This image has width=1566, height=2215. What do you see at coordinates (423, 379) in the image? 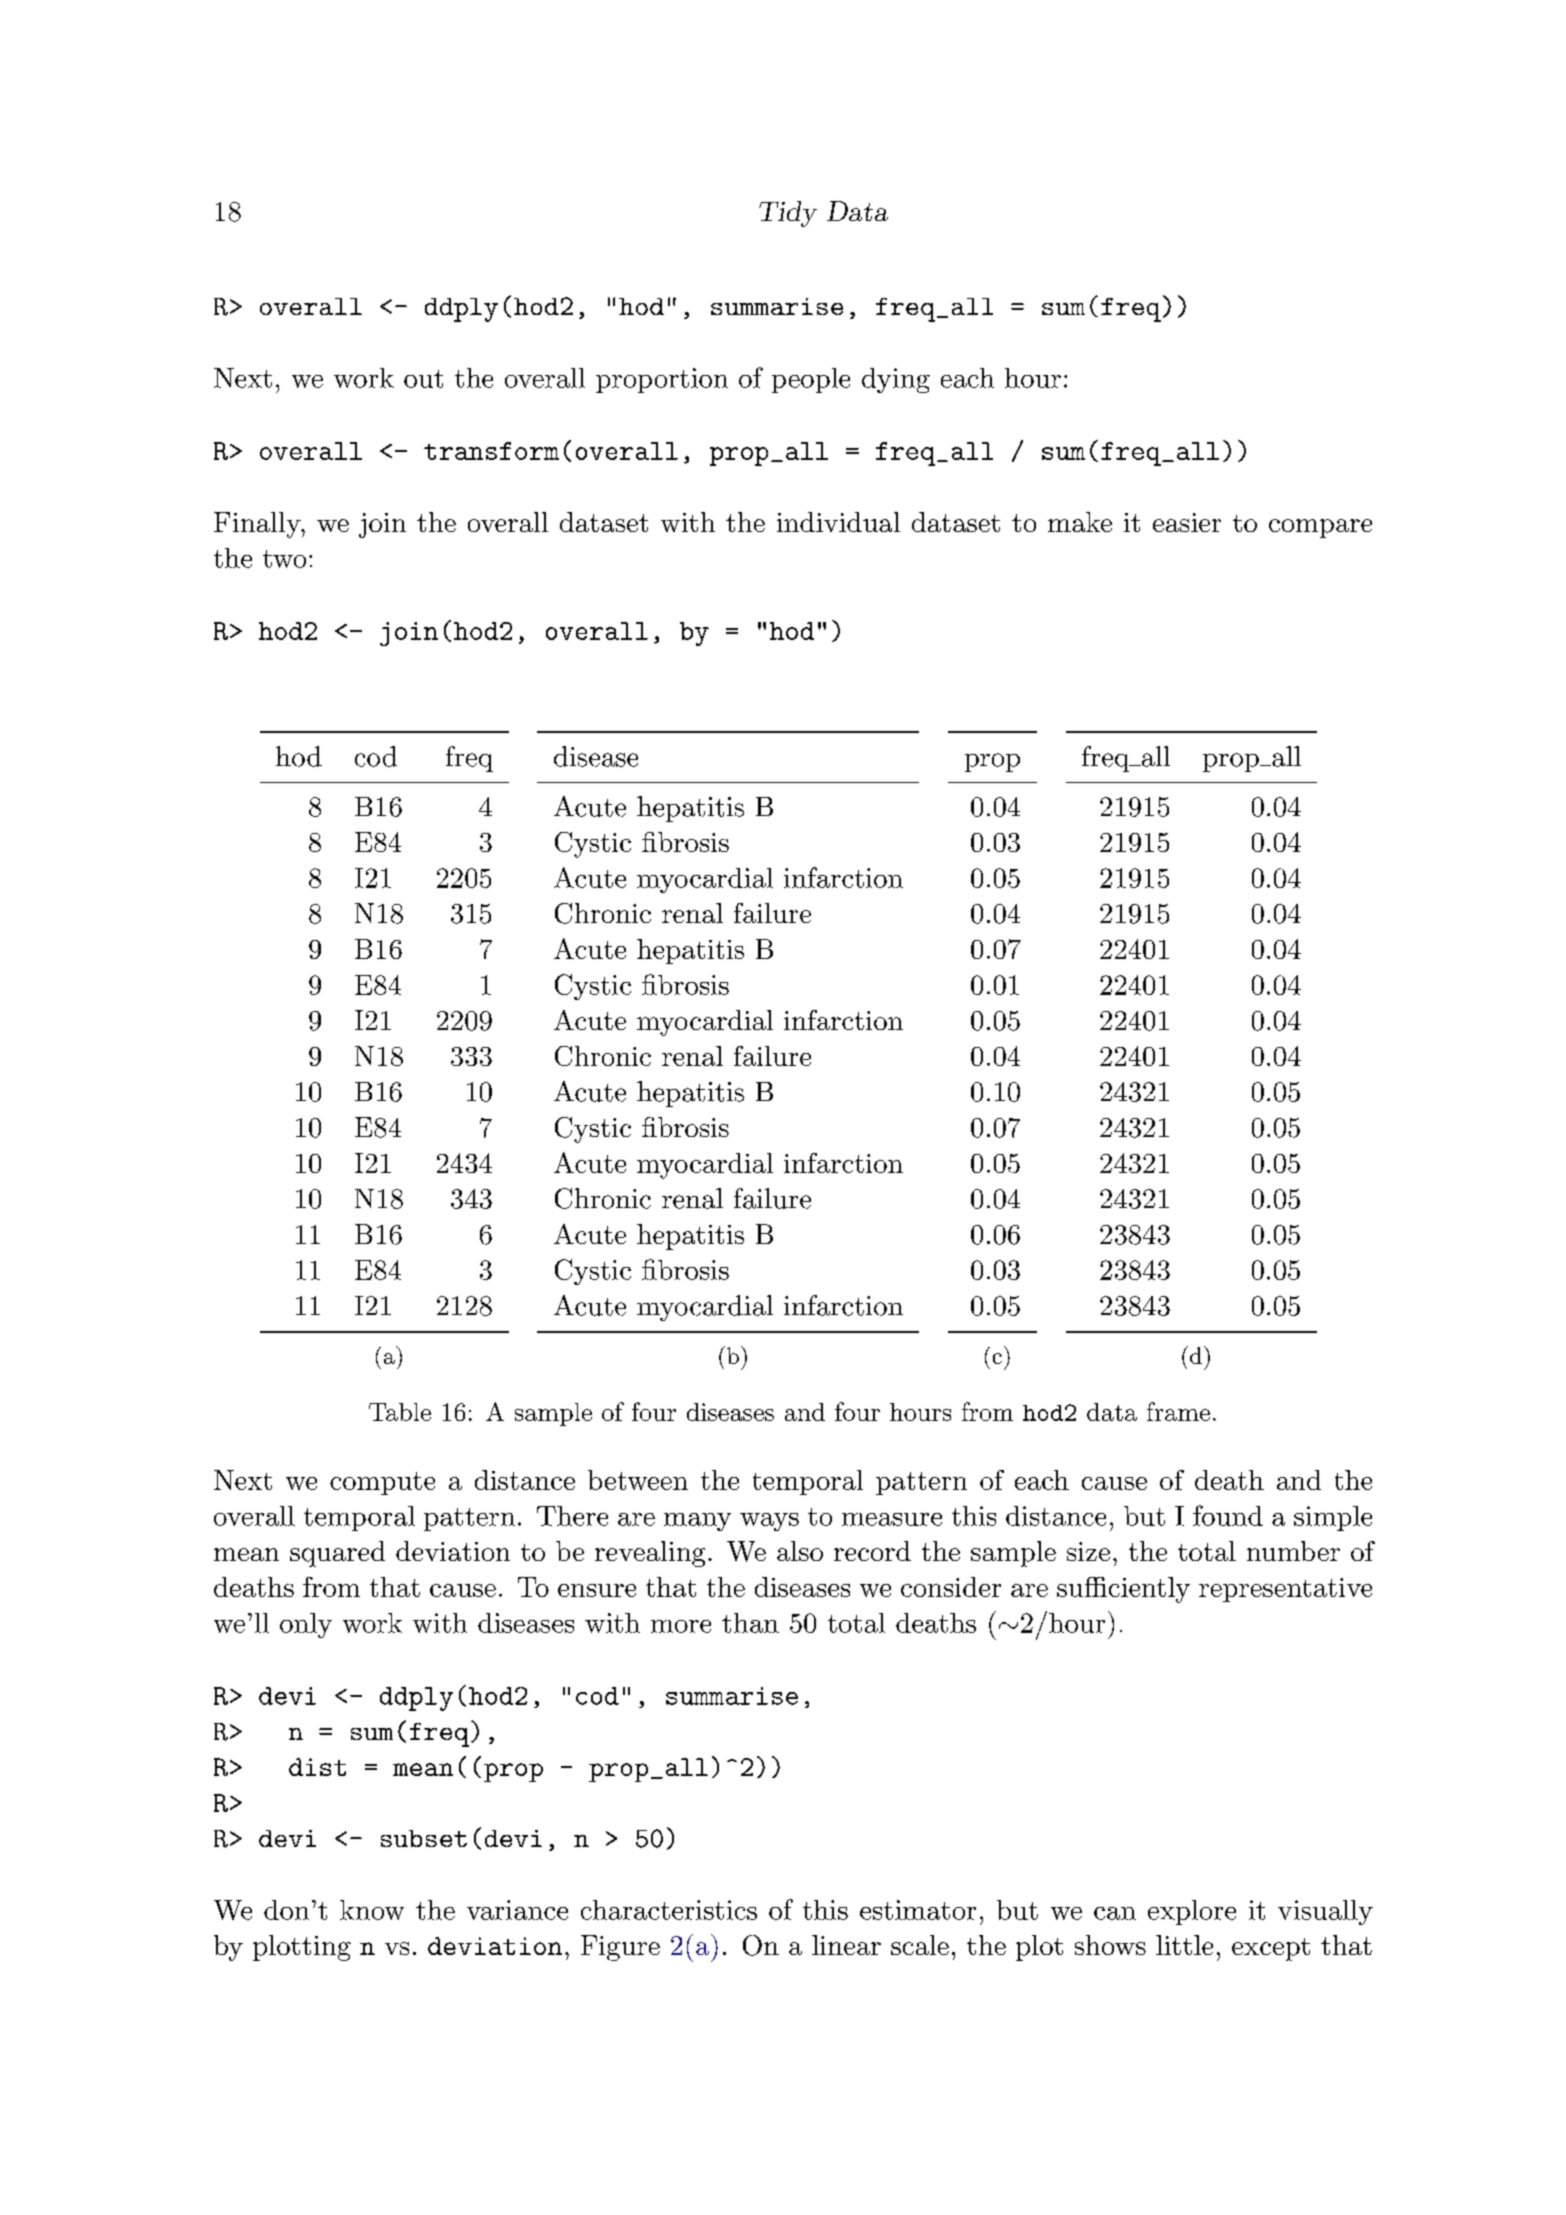
I see `out` at bounding box center [423, 379].
